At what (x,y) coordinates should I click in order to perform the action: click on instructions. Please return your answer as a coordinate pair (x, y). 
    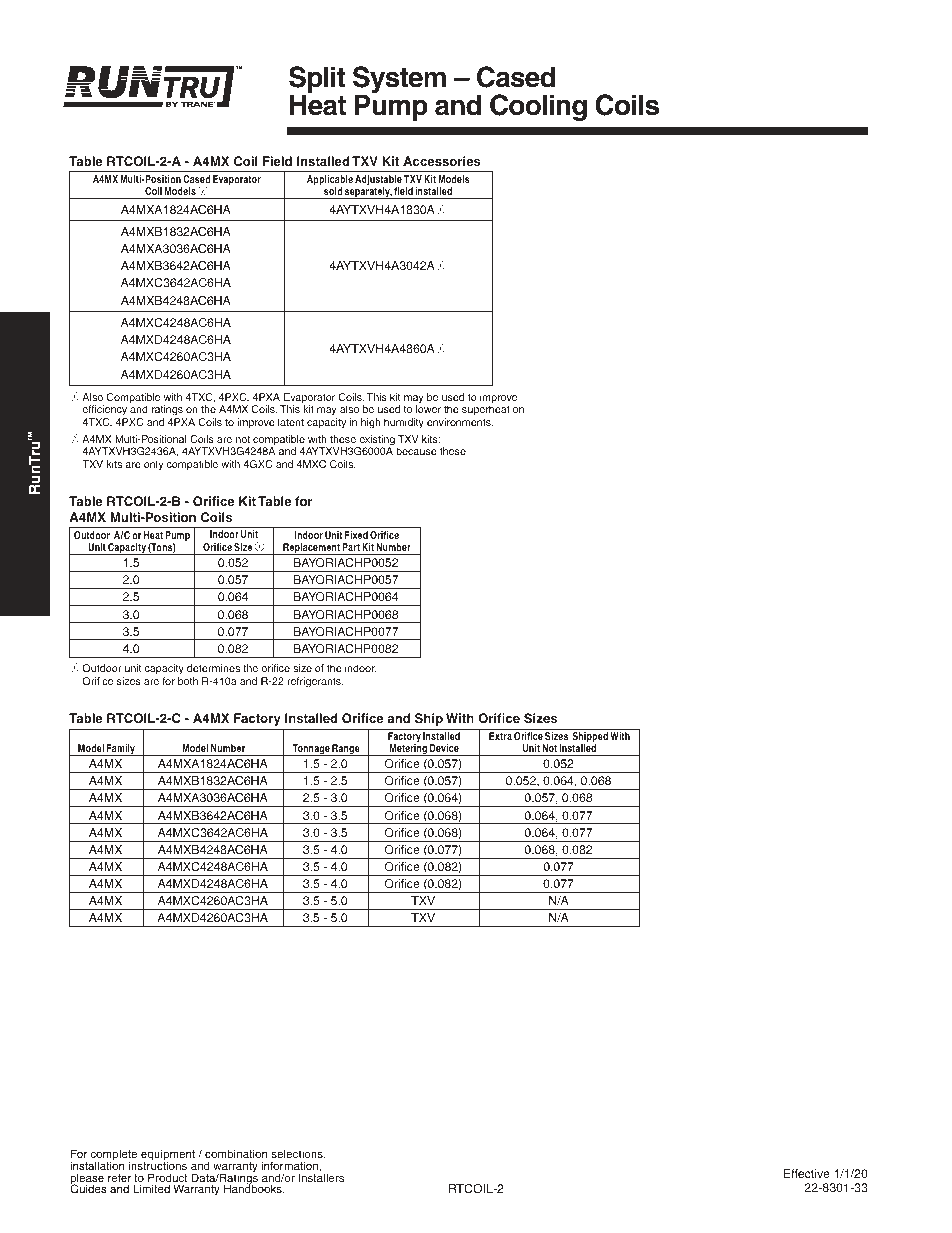
    Looking at the image, I should click on (158, 1165).
